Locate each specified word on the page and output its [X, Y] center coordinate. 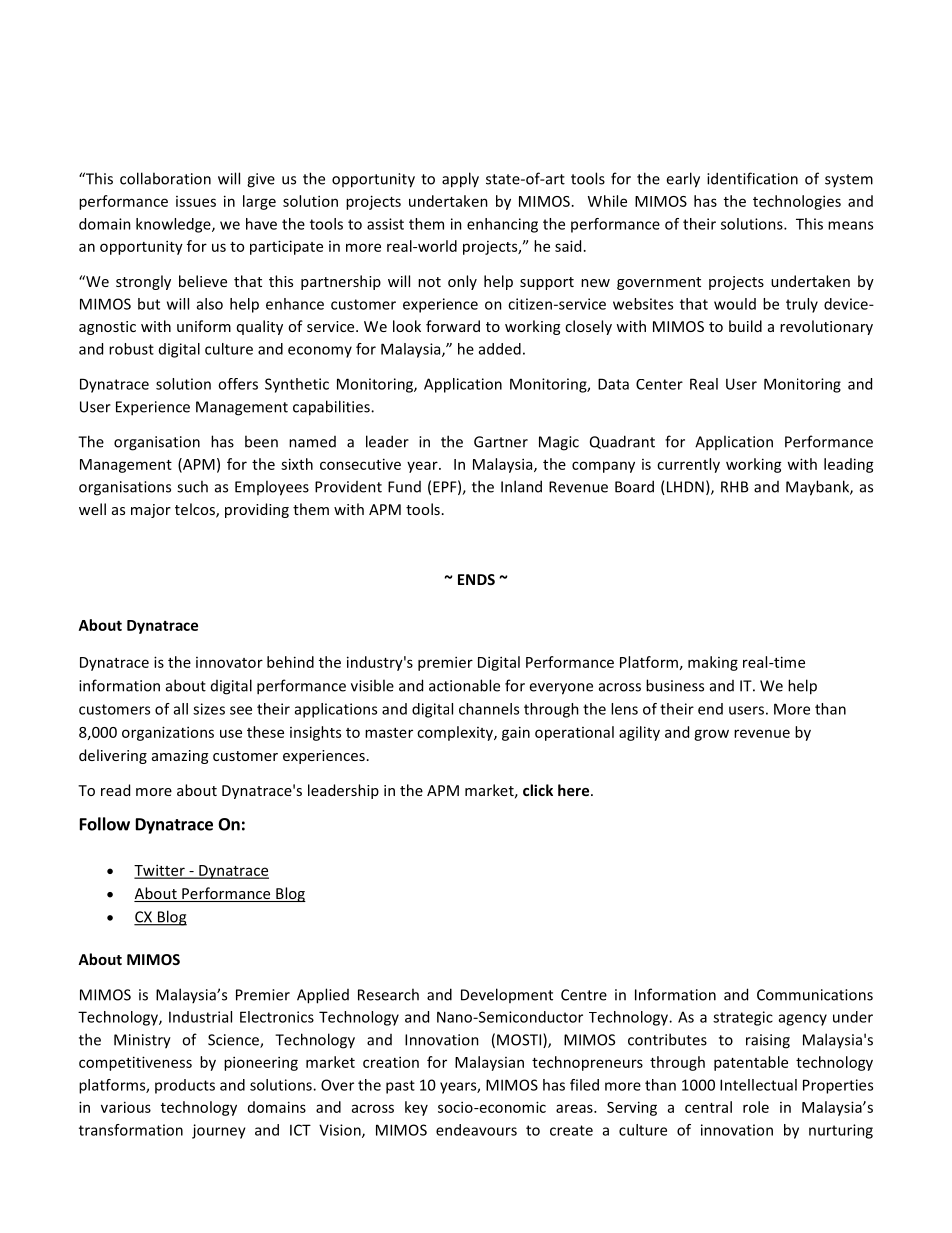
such [192, 486]
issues [196, 201]
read [115, 790]
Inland [521, 486]
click [538, 790]
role [756, 1107]
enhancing [502, 225]
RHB [735, 487]
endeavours [476, 1130]
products [185, 1086]
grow [711, 735]
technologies [797, 202]
